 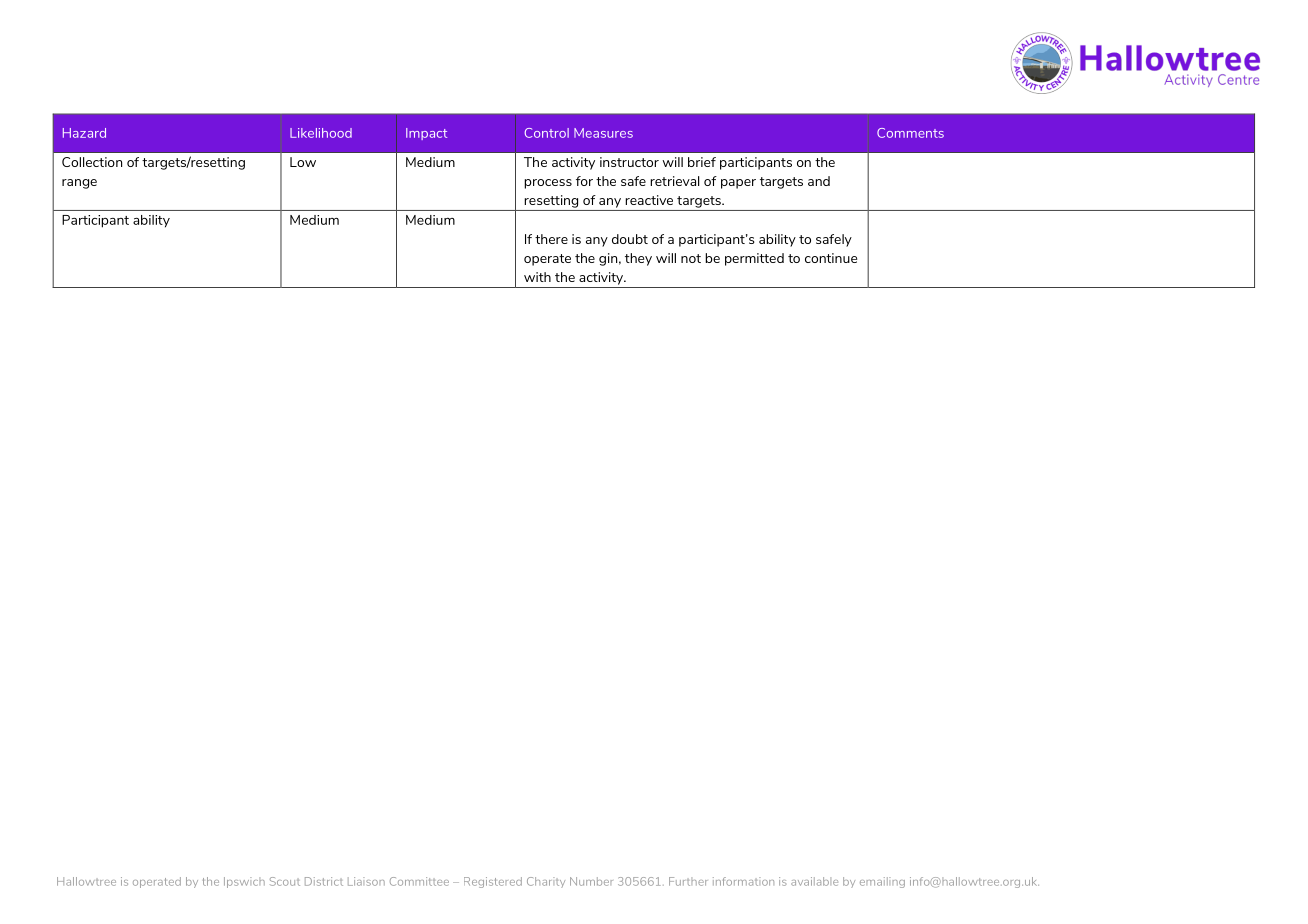 I want to click on and, so click(x=819, y=181).
